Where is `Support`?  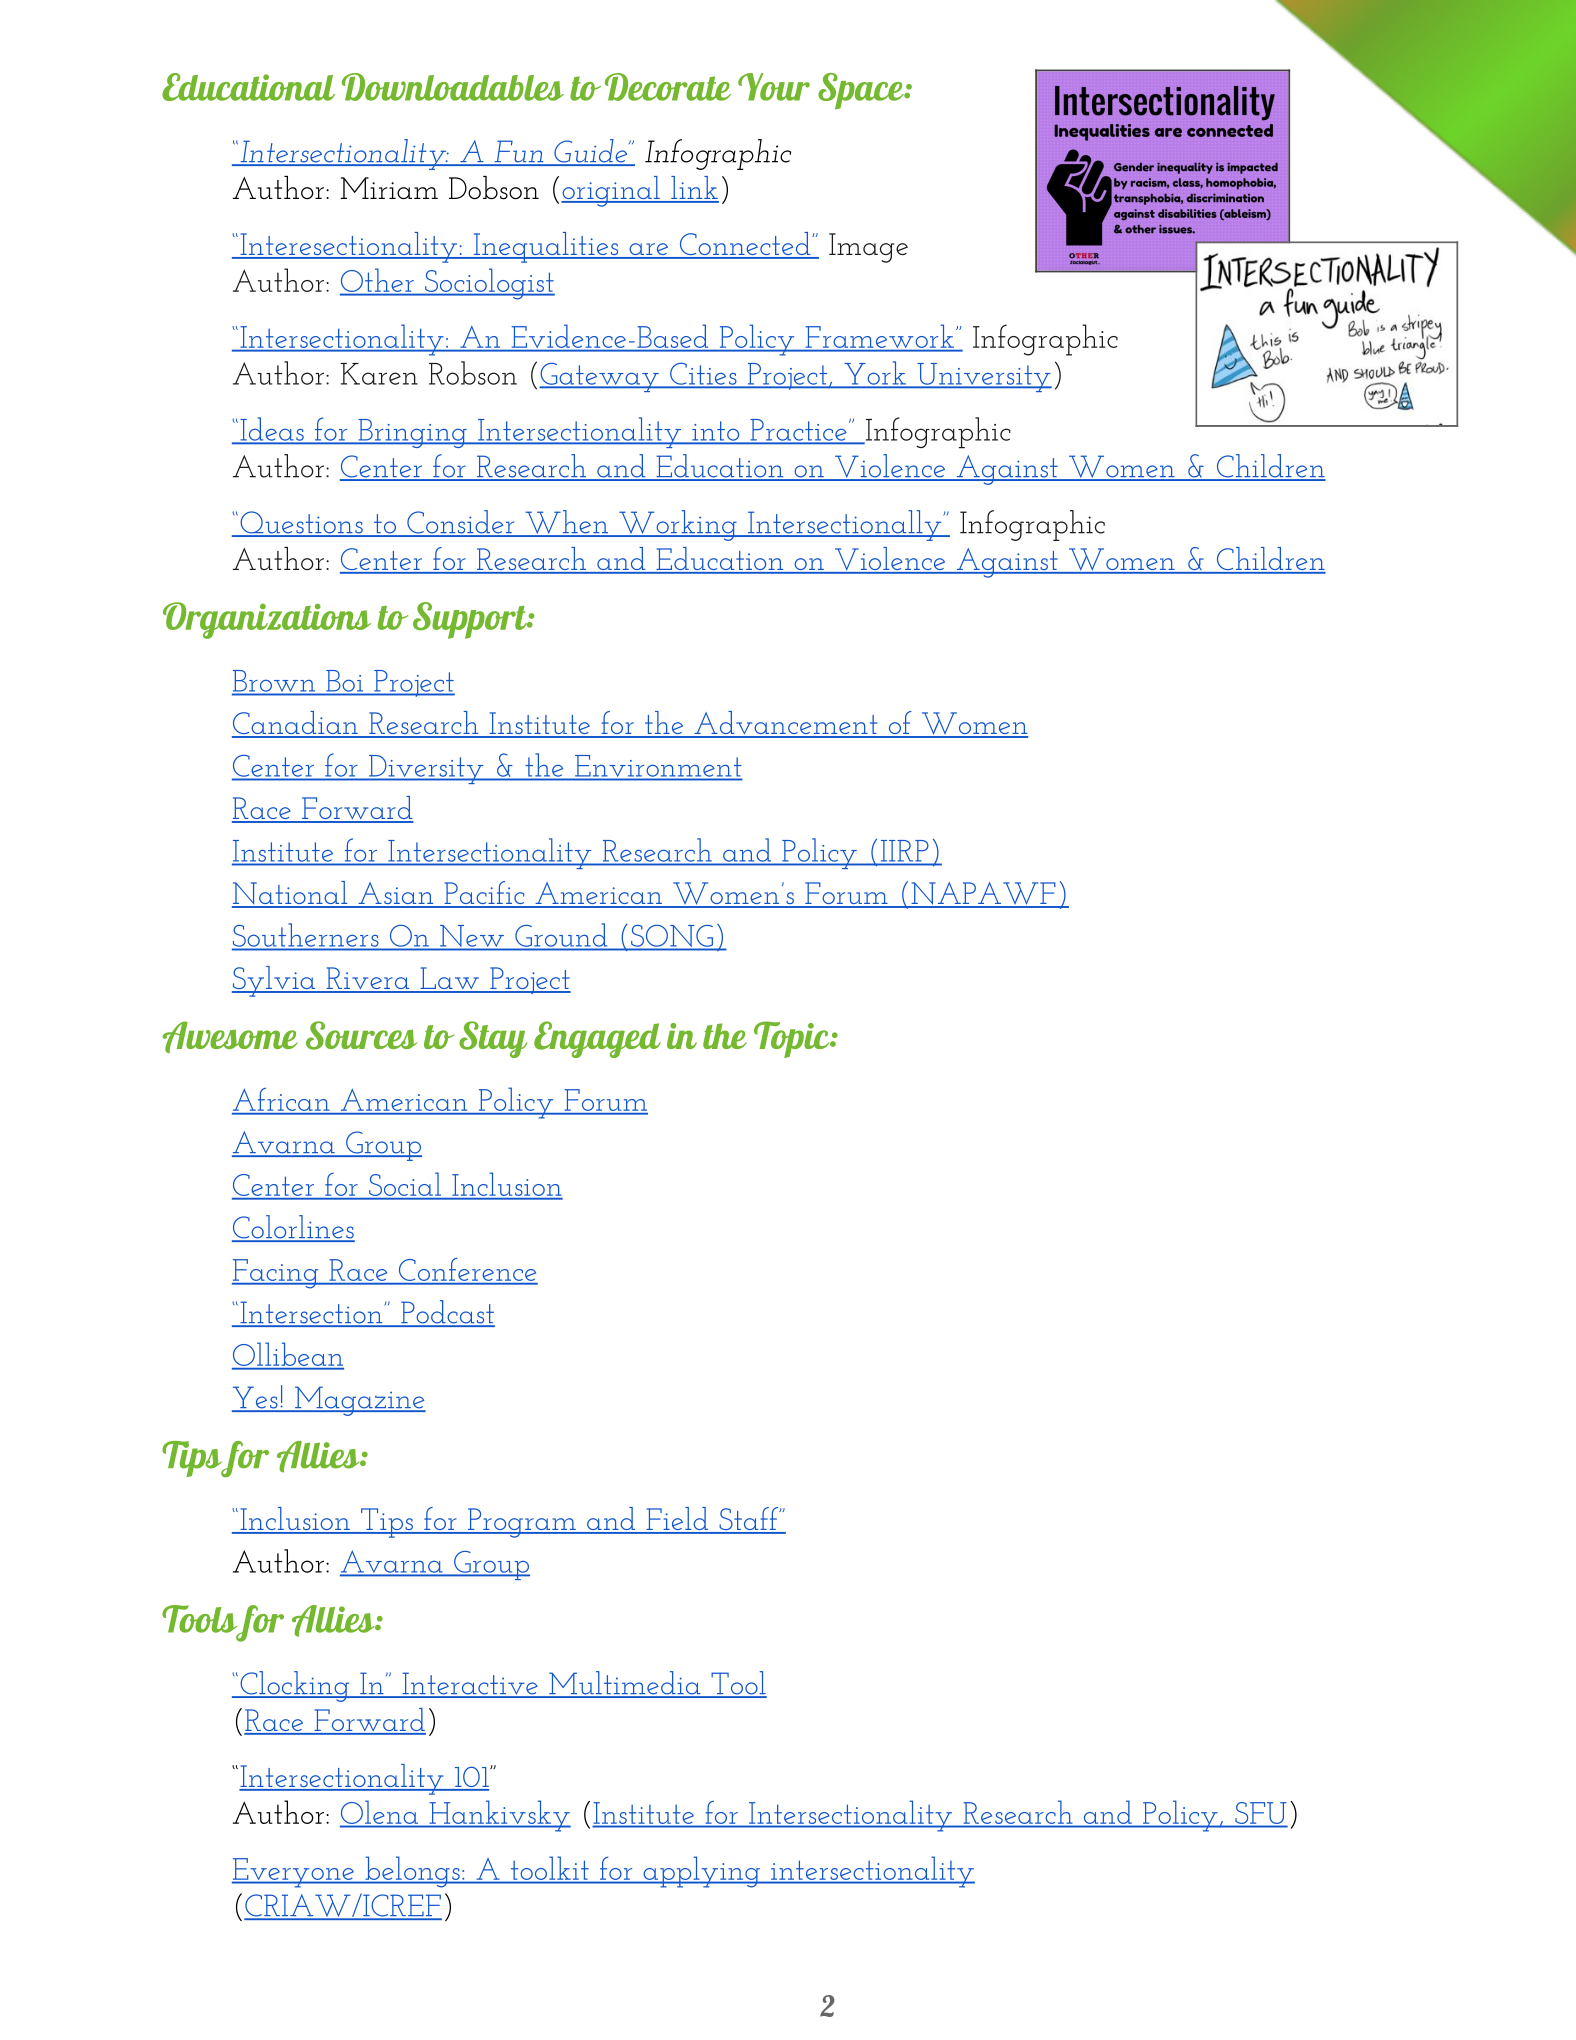
Support is located at coordinates (471, 620).
